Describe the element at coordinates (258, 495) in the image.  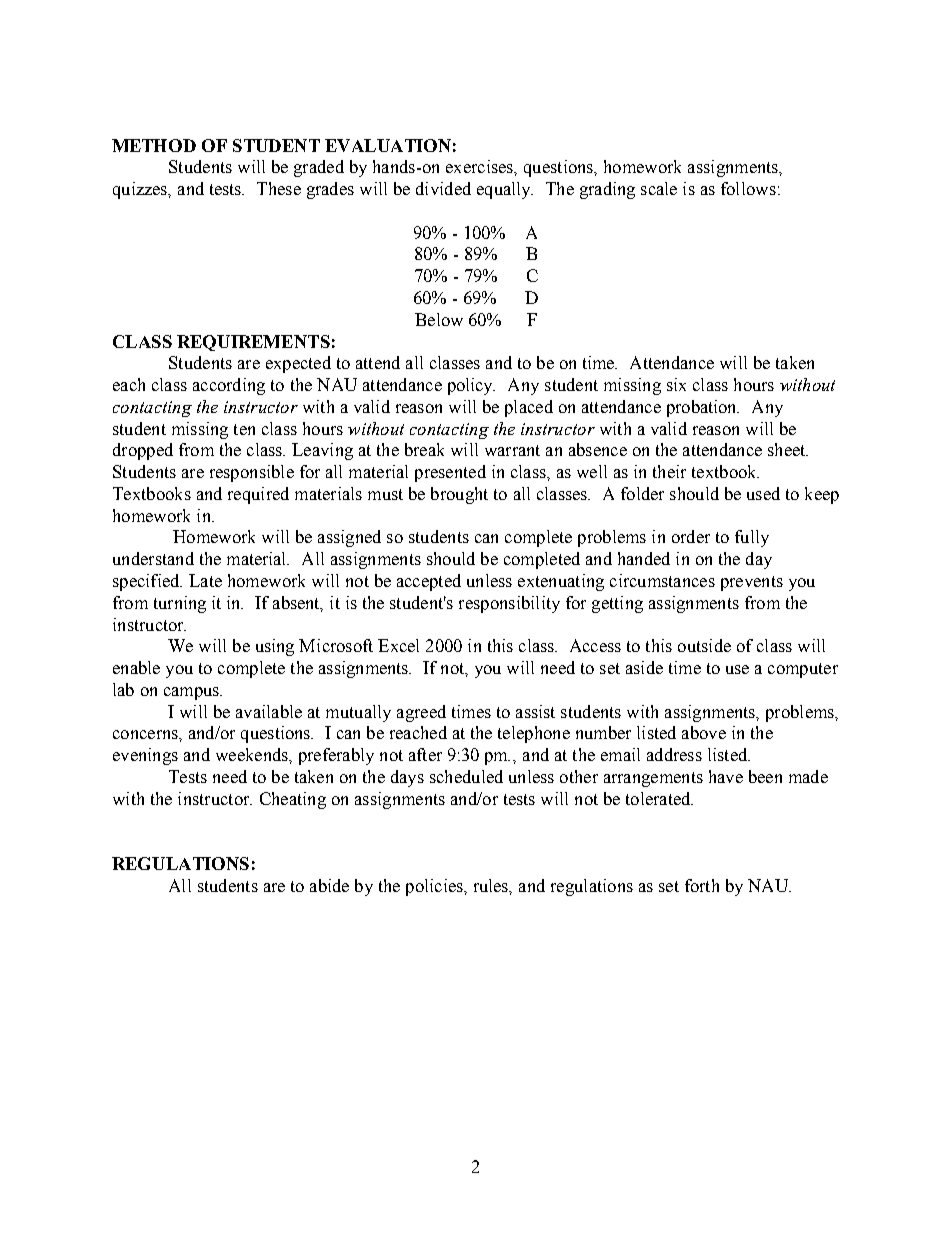
I see `required` at that location.
